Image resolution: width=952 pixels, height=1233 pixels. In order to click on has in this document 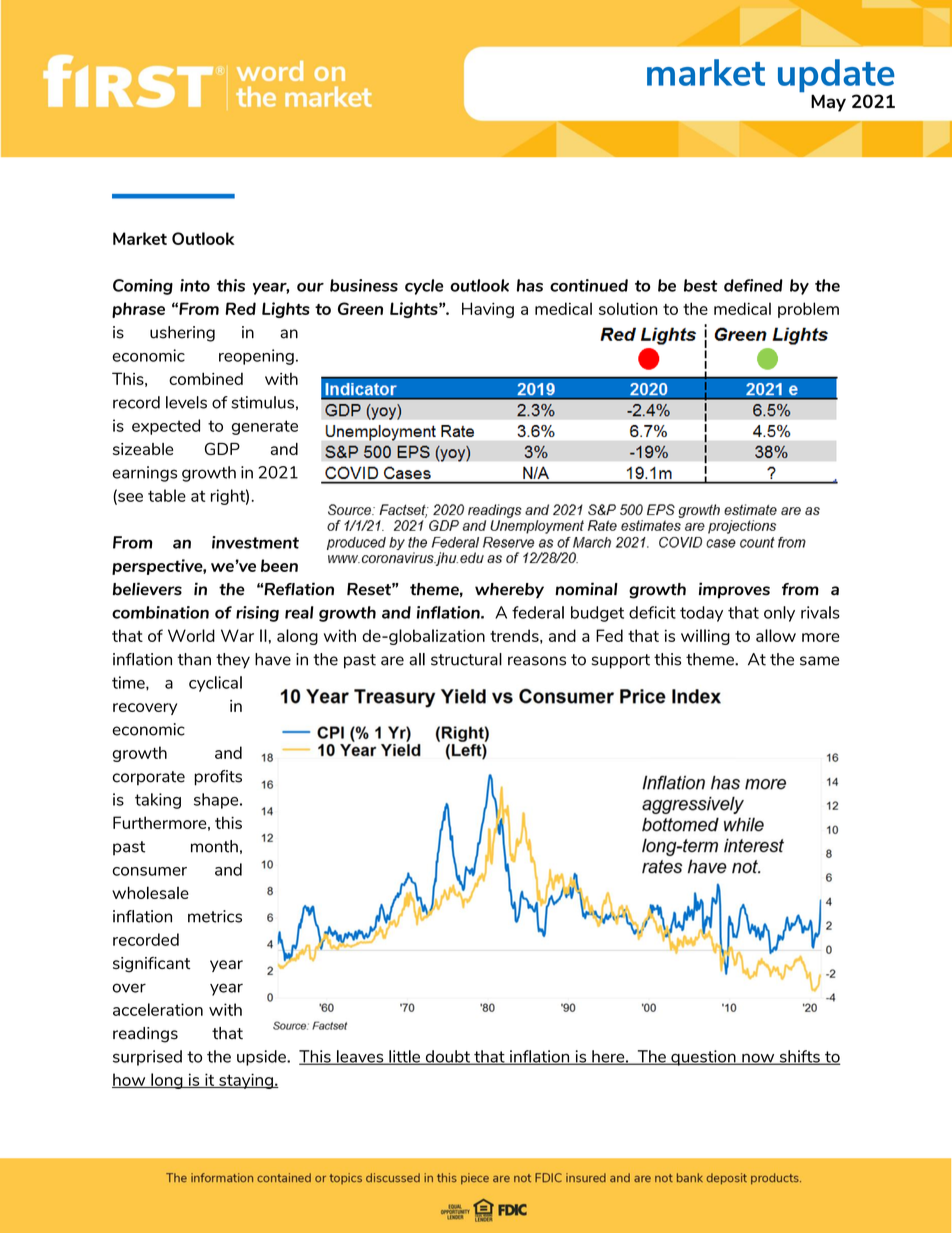, I will do `click(530, 285)`.
